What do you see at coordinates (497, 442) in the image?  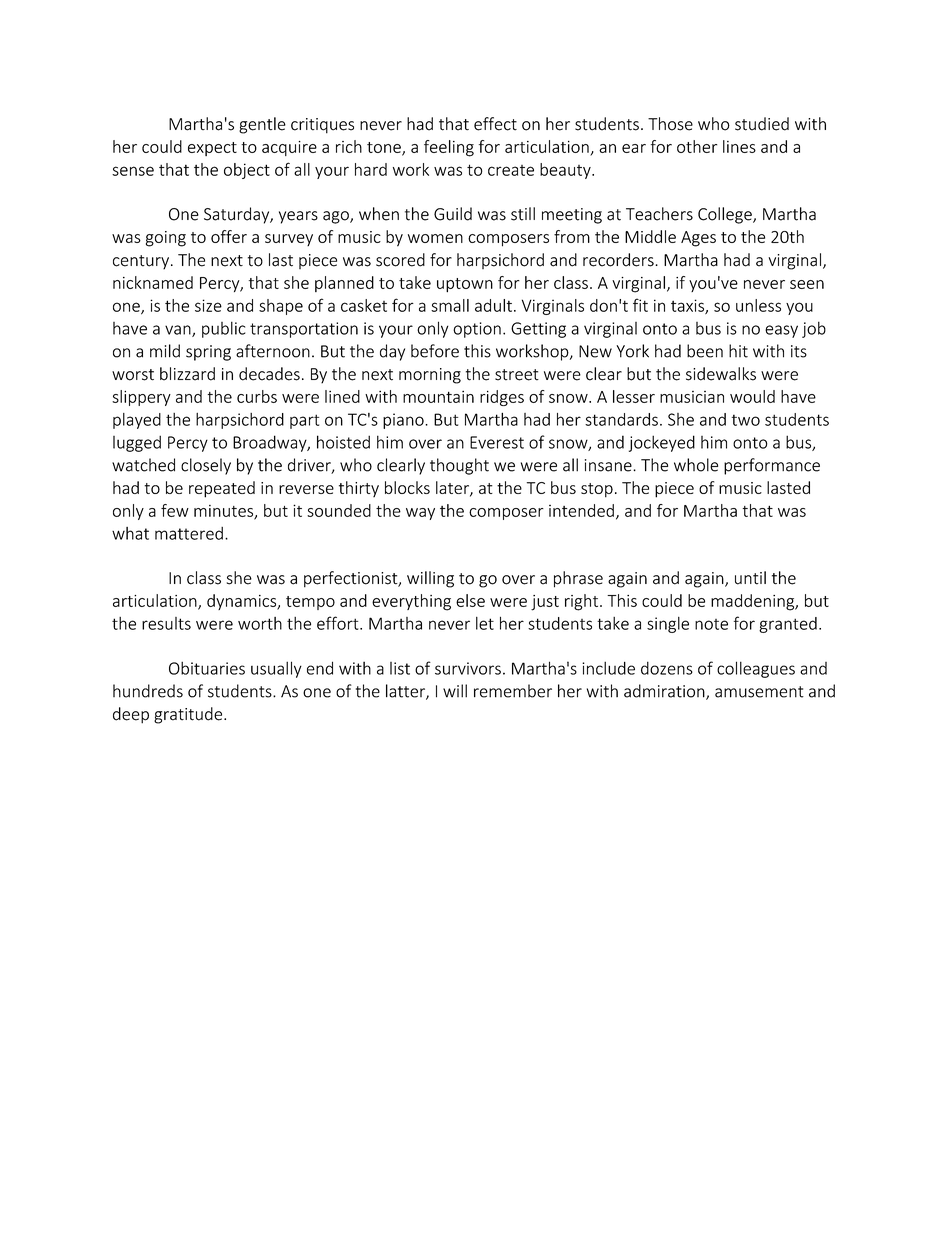 I see `Everest` at bounding box center [497, 442].
